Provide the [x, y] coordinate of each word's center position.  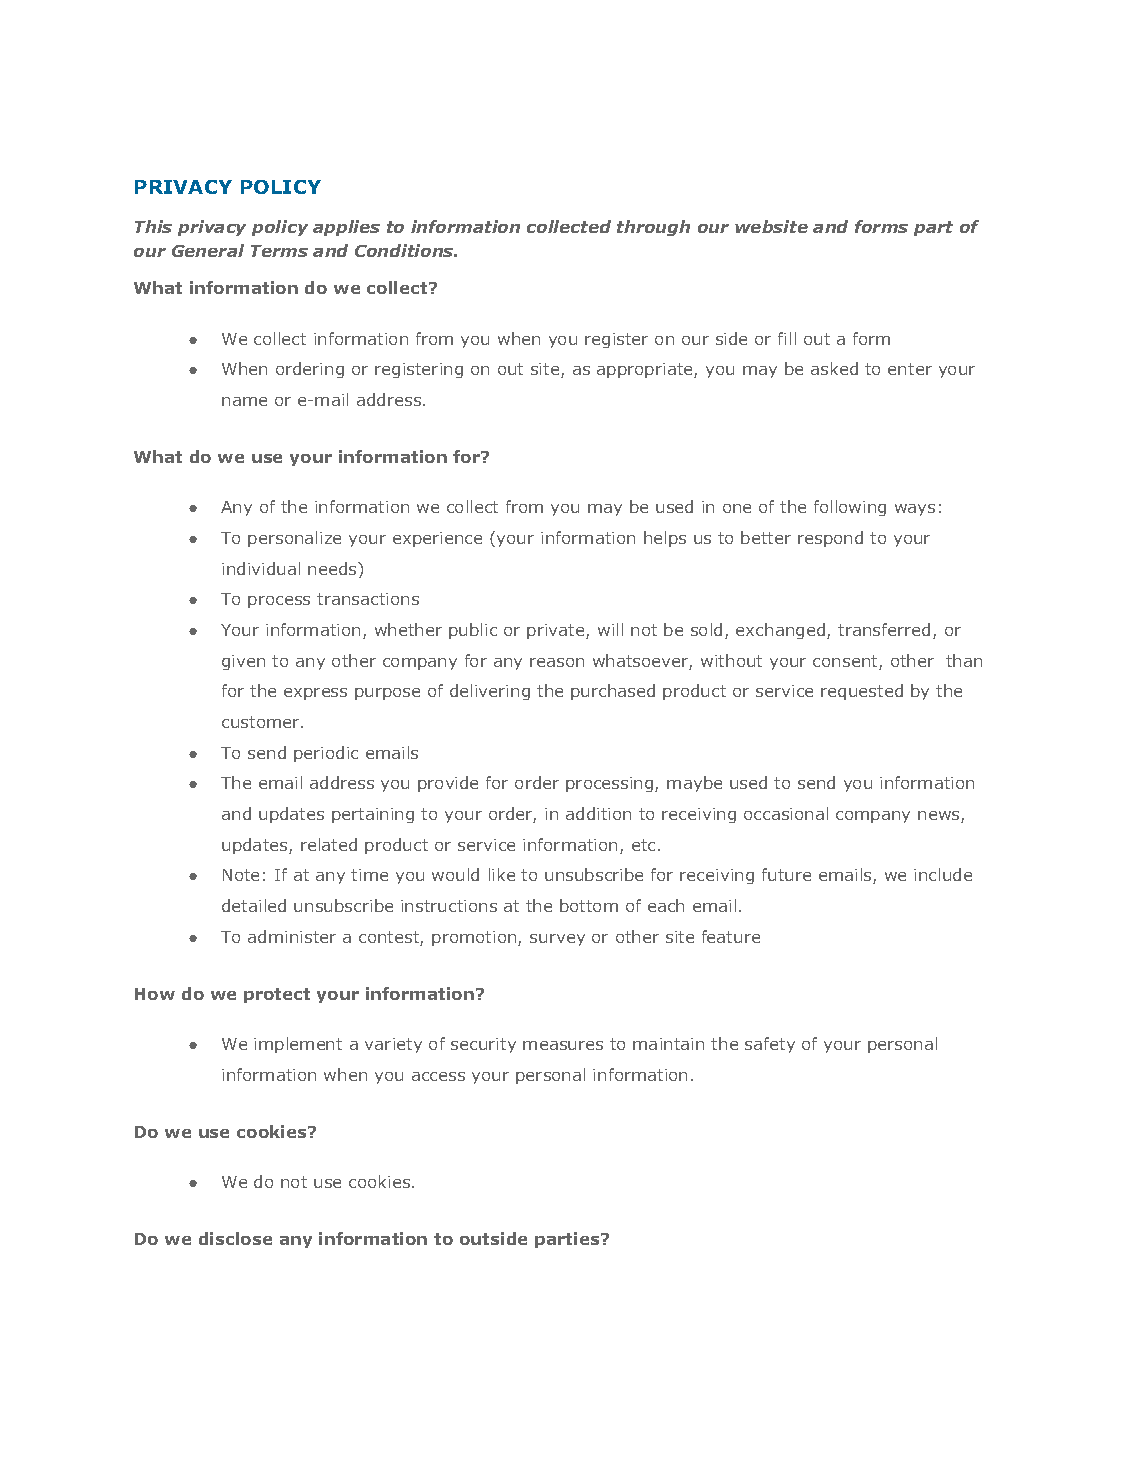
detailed [254, 905]
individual [261, 568]
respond [830, 539]
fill [787, 338]
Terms [279, 251]
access [438, 1076]
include [943, 874]
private [557, 631]
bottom [589, 905]
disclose [235, 1238]
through [653, 228]
